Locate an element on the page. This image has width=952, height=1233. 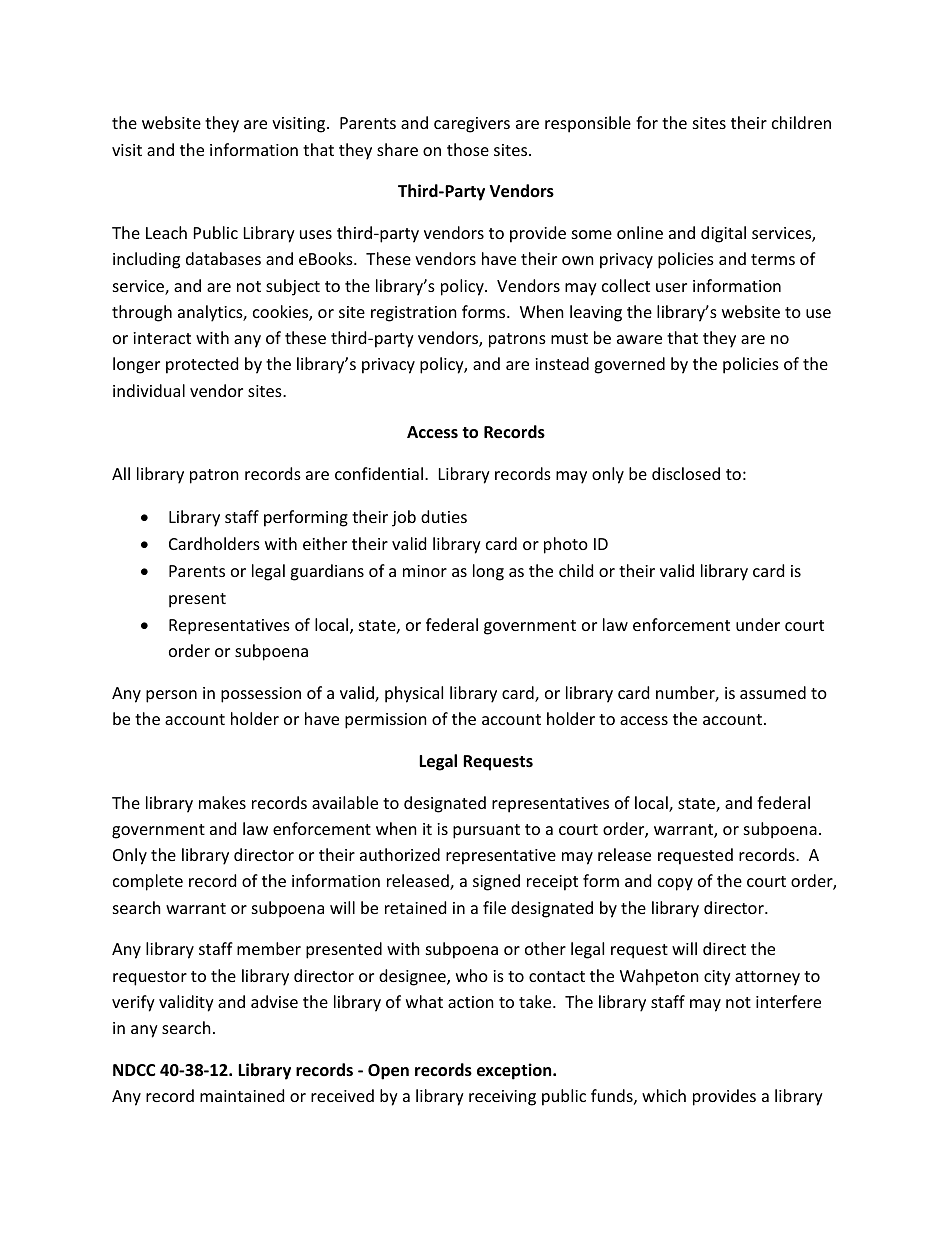
permission is located at coordinates (386, 721).
